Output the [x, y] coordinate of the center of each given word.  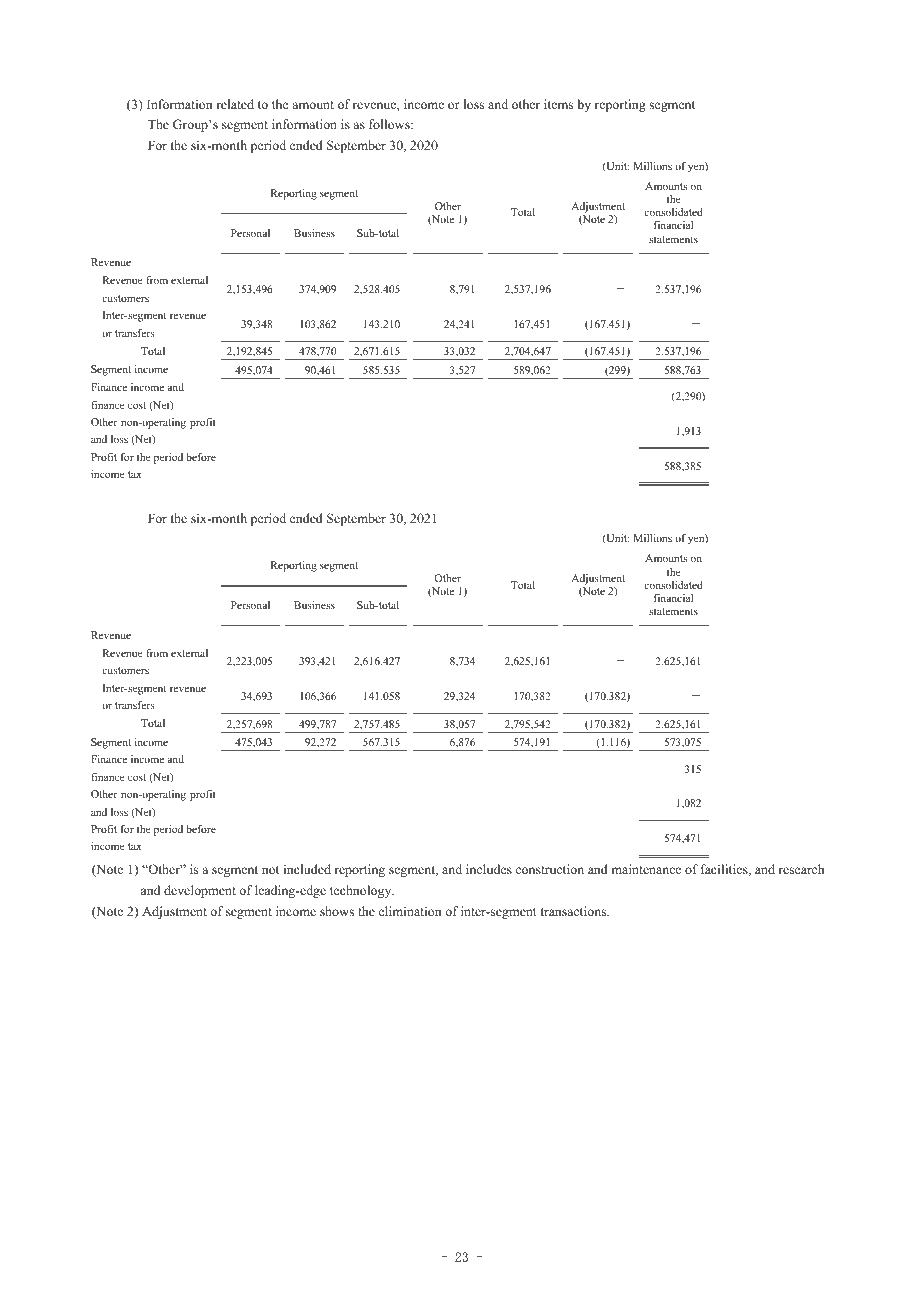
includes [489, 869]
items [558, 104]
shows [337, 911]
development [200, 891]
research [801, 869]
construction [550, 869]
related [235, 104]
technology [362, 891]
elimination [410, 911]
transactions [575, 911]
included [307, 869]
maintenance [646, 869]
